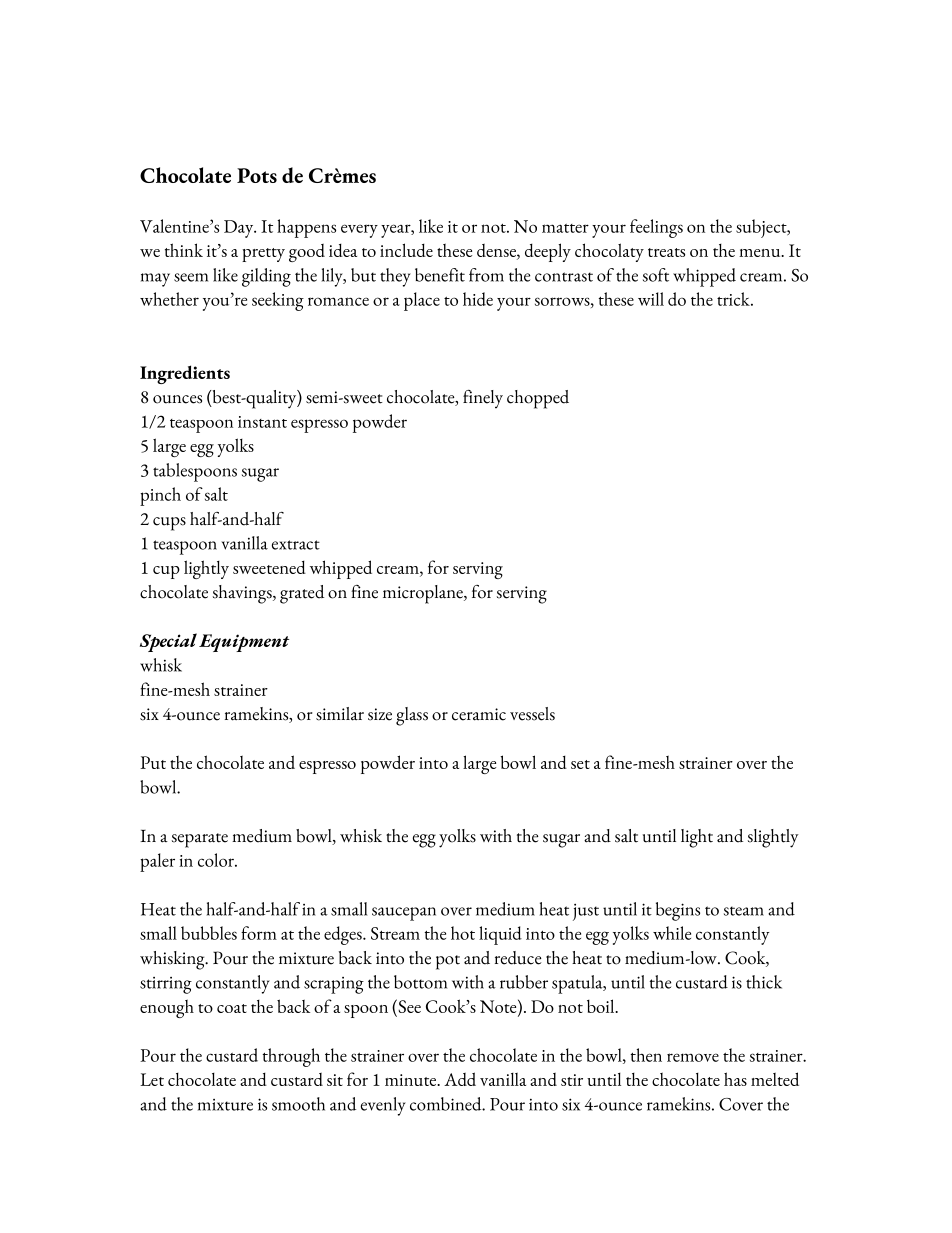 This screenshot has height=1233, width=952. What do you see at coordinates (678, 911) in the screenshot?
I see `begins` at bounding box center [678, 911].
